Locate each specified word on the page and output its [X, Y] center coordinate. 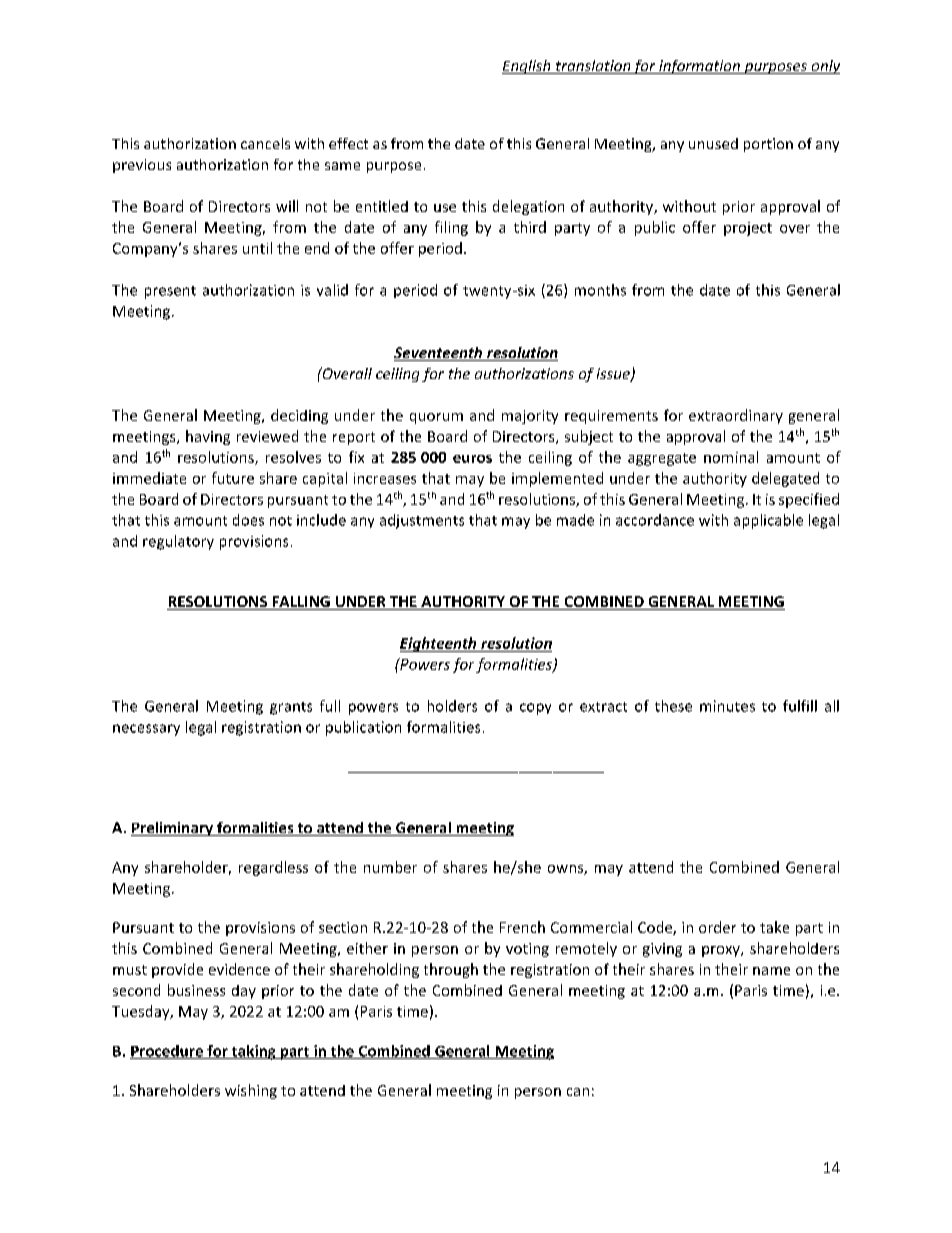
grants [291, 708]
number [390, 867]
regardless [273, 868]
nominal [731, 457]
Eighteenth [439, 644]
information [699, 67]
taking [254, 1052]
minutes [727, 706]
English [527, 67]
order [717, 927]
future [233, 478]
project [748, 229]
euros [472, 459]
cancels [265, 143]
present [170, 292]
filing [451, 228]
